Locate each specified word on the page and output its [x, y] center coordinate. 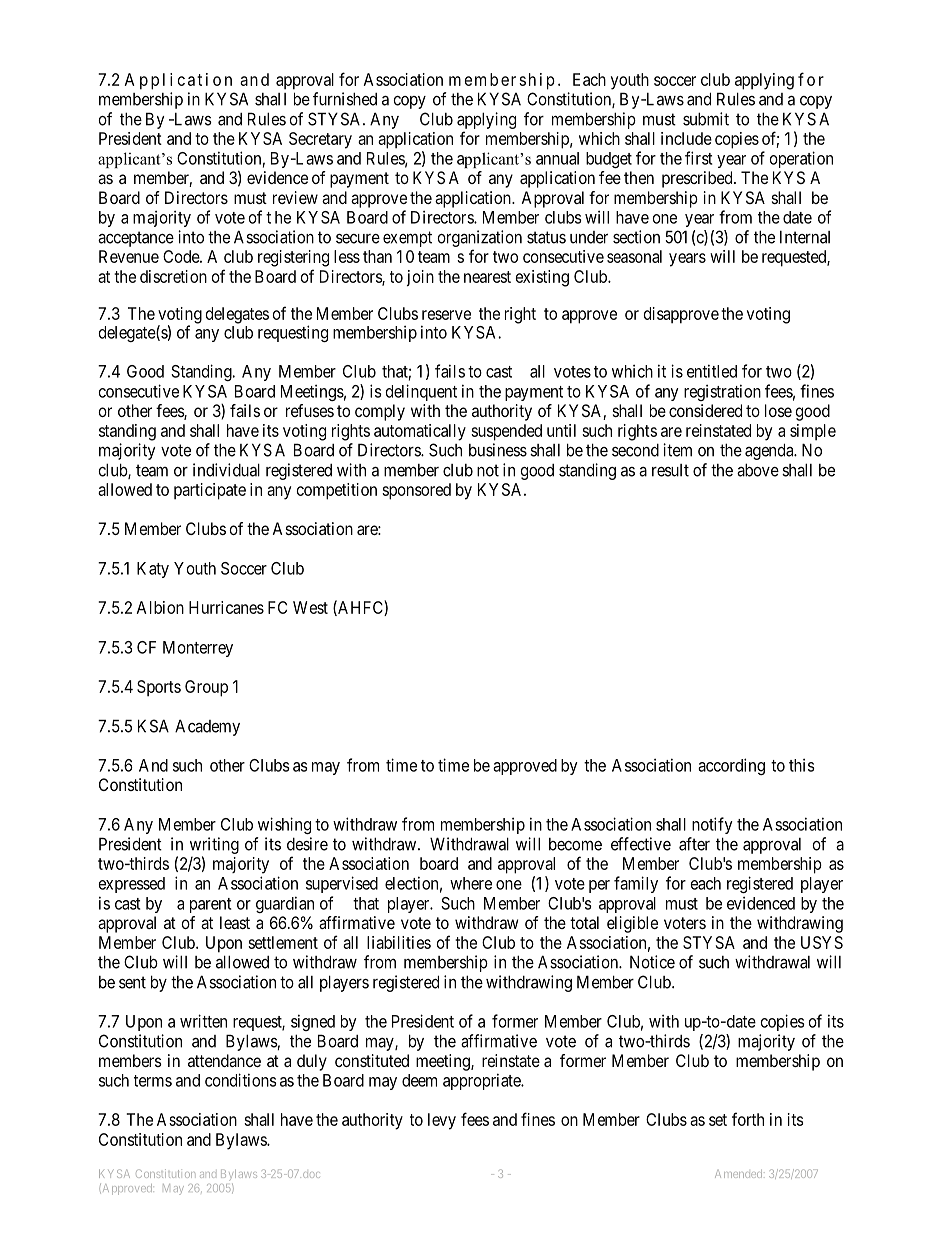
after [694, 844]
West [310, 607]
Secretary [320, 140]
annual [557, 158]
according [731, 766]
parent [210, 905]
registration [722, 392]
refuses [310, 410]
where [471, 883]
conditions [241, 1080]
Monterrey [198, 649]
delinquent [421, 392]
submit [706, 119]
